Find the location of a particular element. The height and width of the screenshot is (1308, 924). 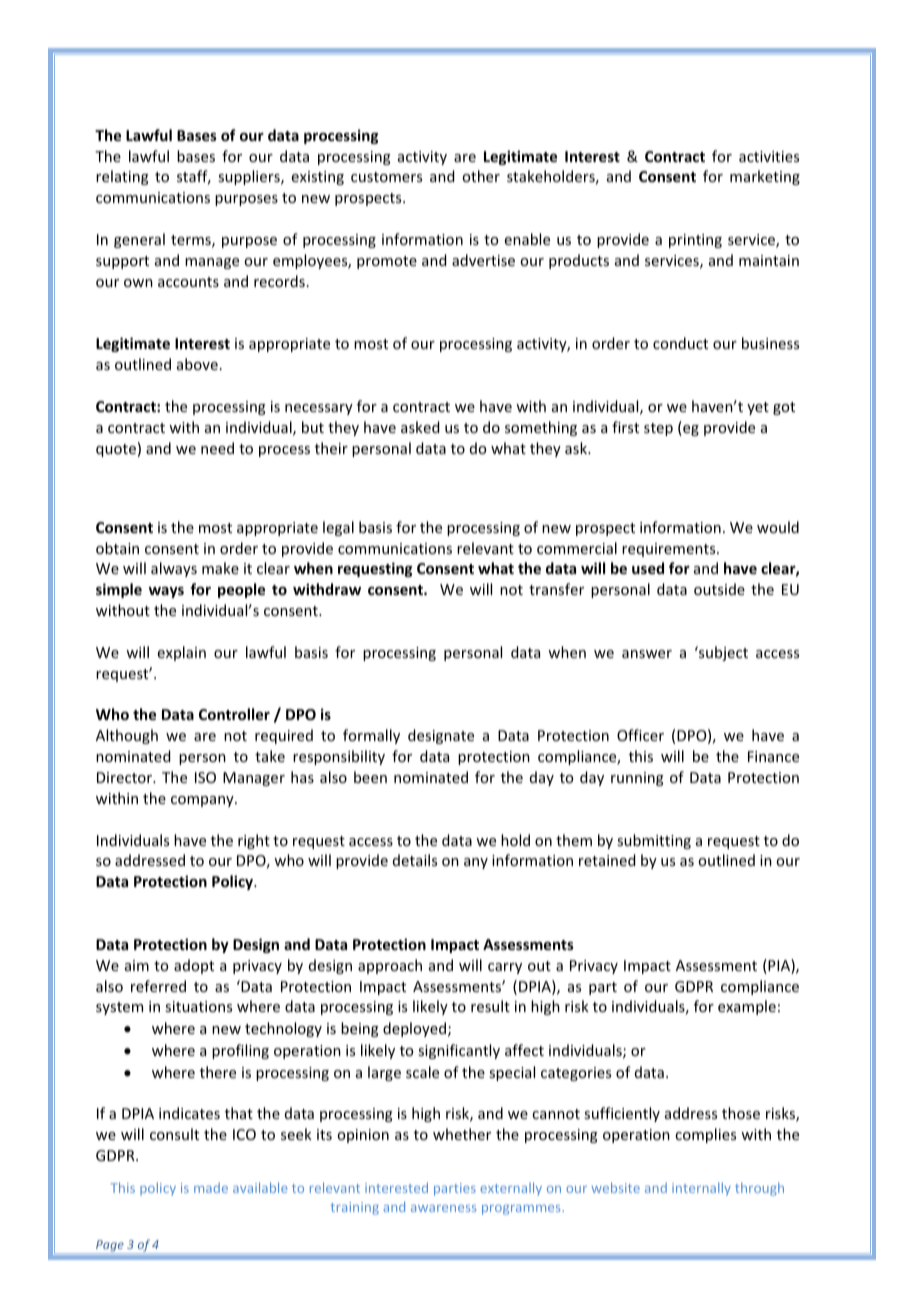

right is located at coordinates (254, 841).
